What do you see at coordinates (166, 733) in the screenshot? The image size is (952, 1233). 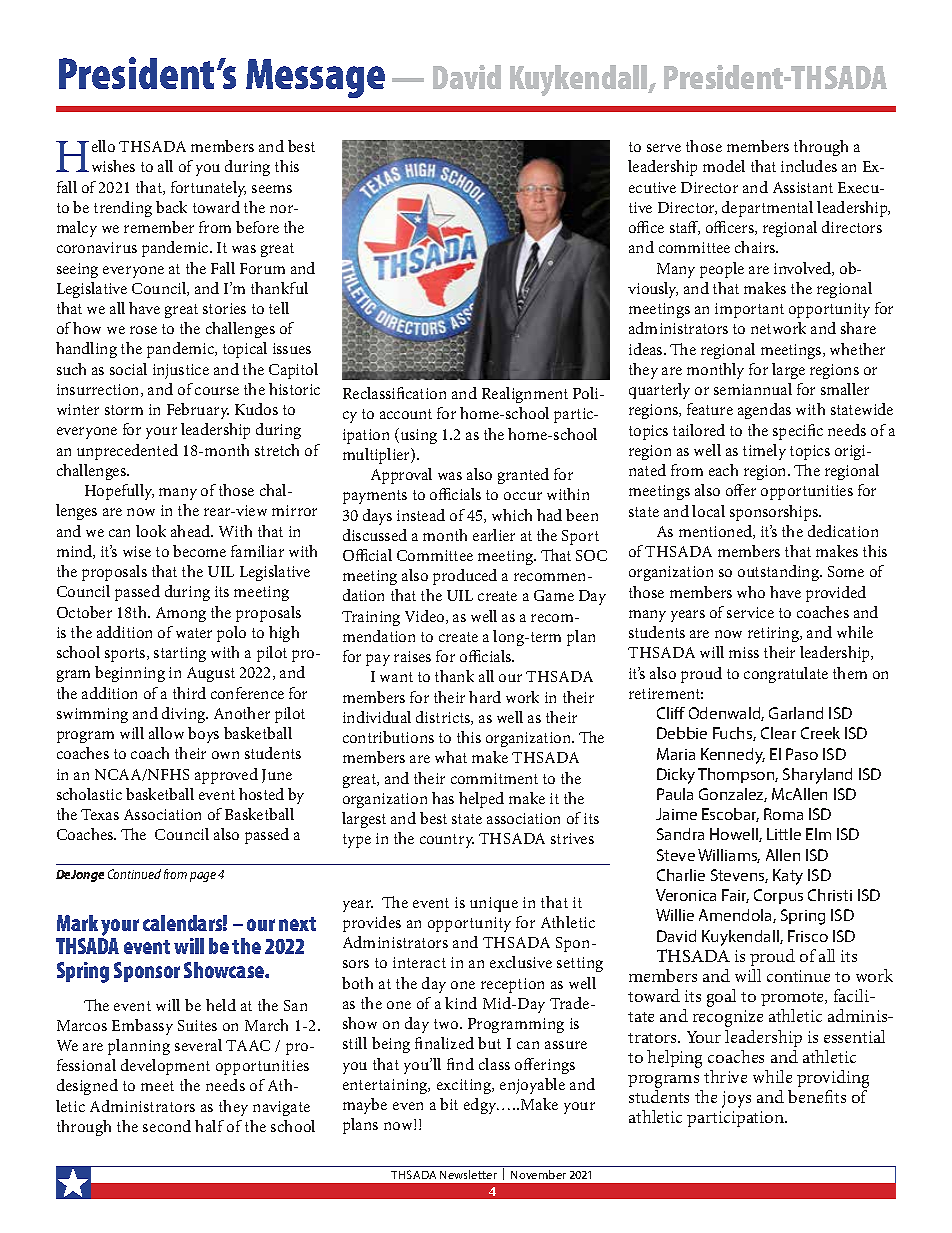 I see `allow` at bounding box center [166, 733].
